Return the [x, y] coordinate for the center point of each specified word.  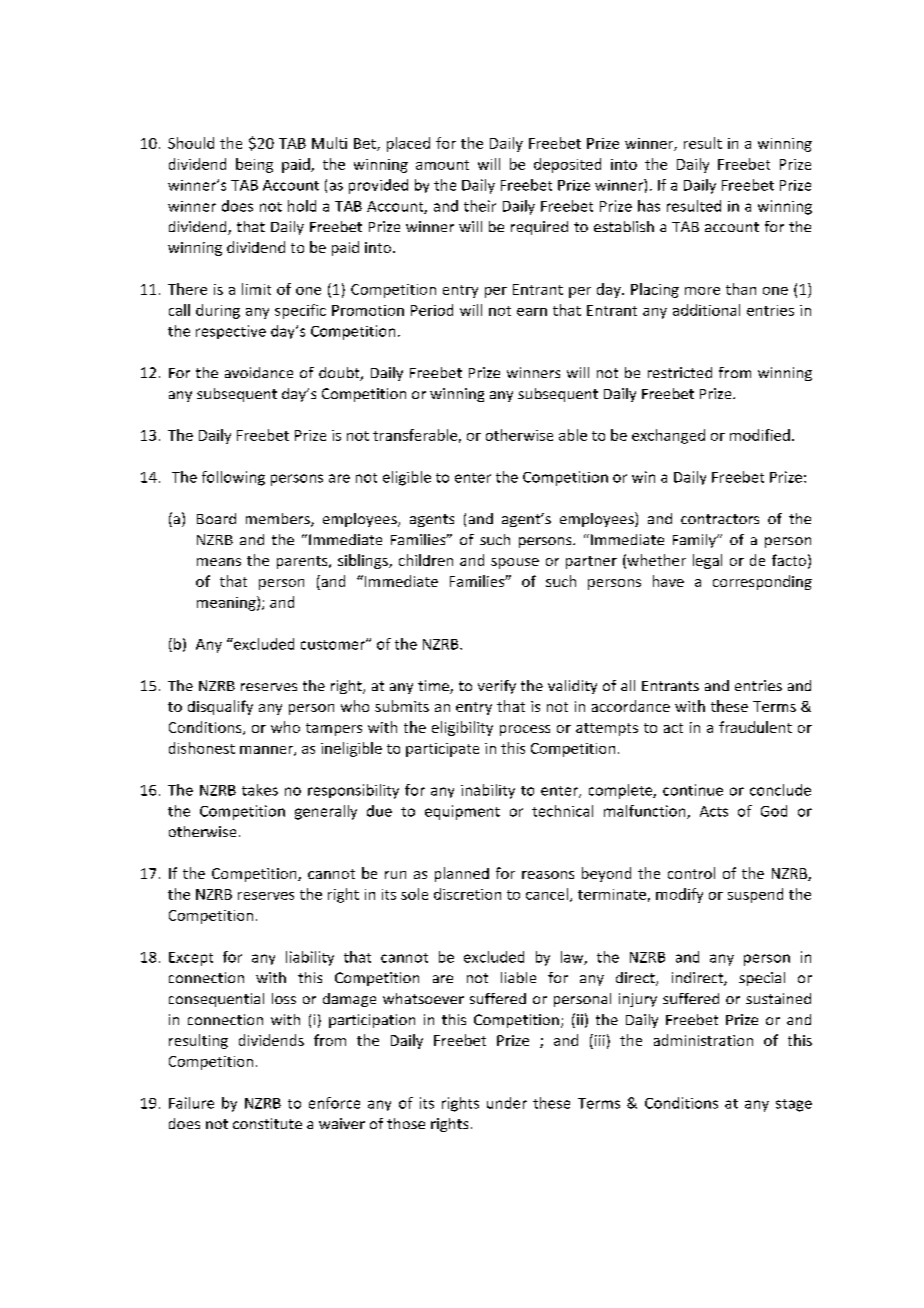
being [254, 165]
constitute [267, 1123]
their [480, 206]
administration [703, 1040]
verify [497, 687]
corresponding [762, 582]
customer [334, 645]
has [649, 206]
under [507, 1103]
